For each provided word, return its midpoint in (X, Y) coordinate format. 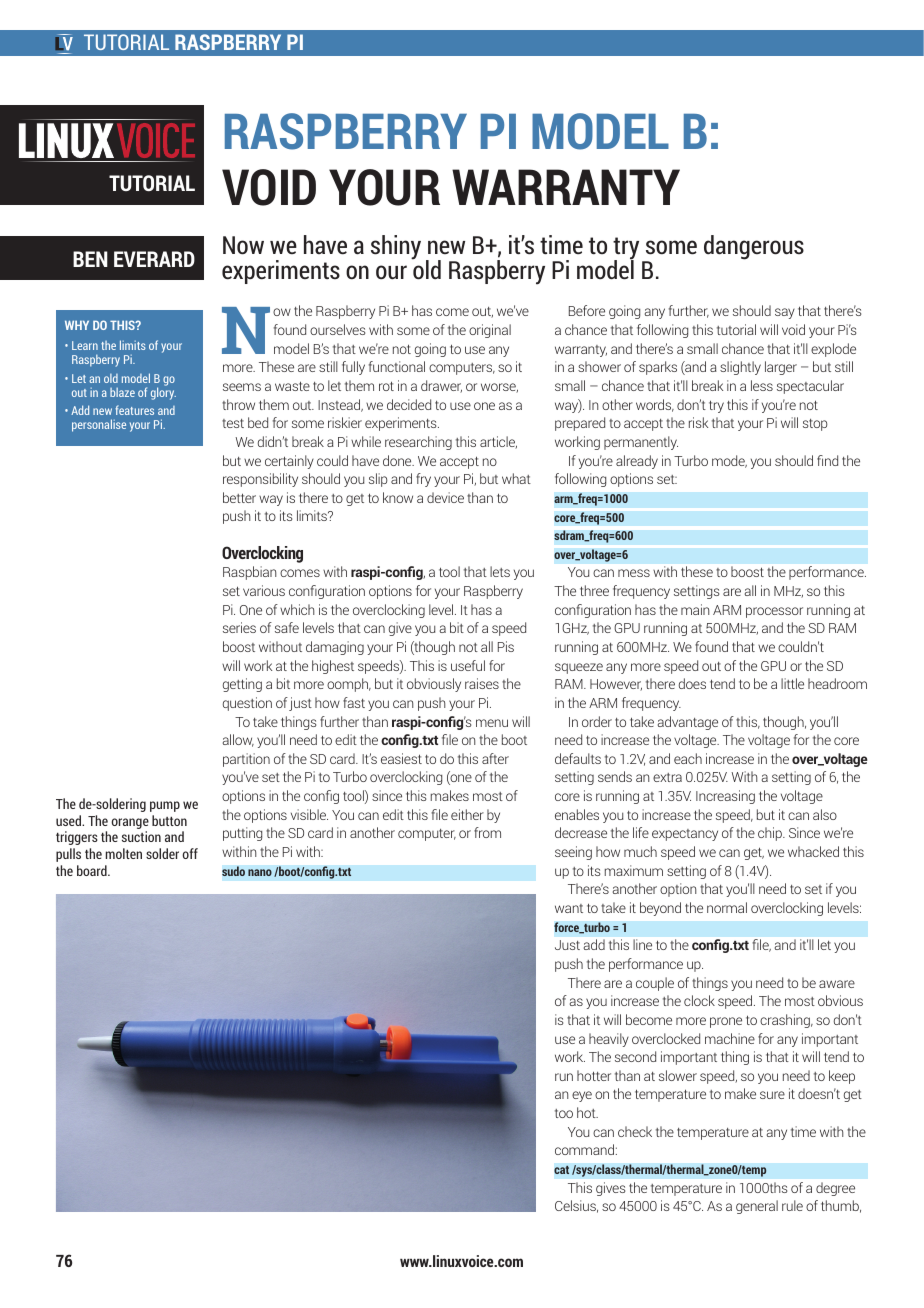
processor (774, 612)
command (584, 1149)
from (487, 832)
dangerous (754, 247)
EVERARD (154, 259)
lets (500, 571)
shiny (396, 247)
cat (561, 1170)
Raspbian (250, 573)
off (190, 853)
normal (727, 907)
